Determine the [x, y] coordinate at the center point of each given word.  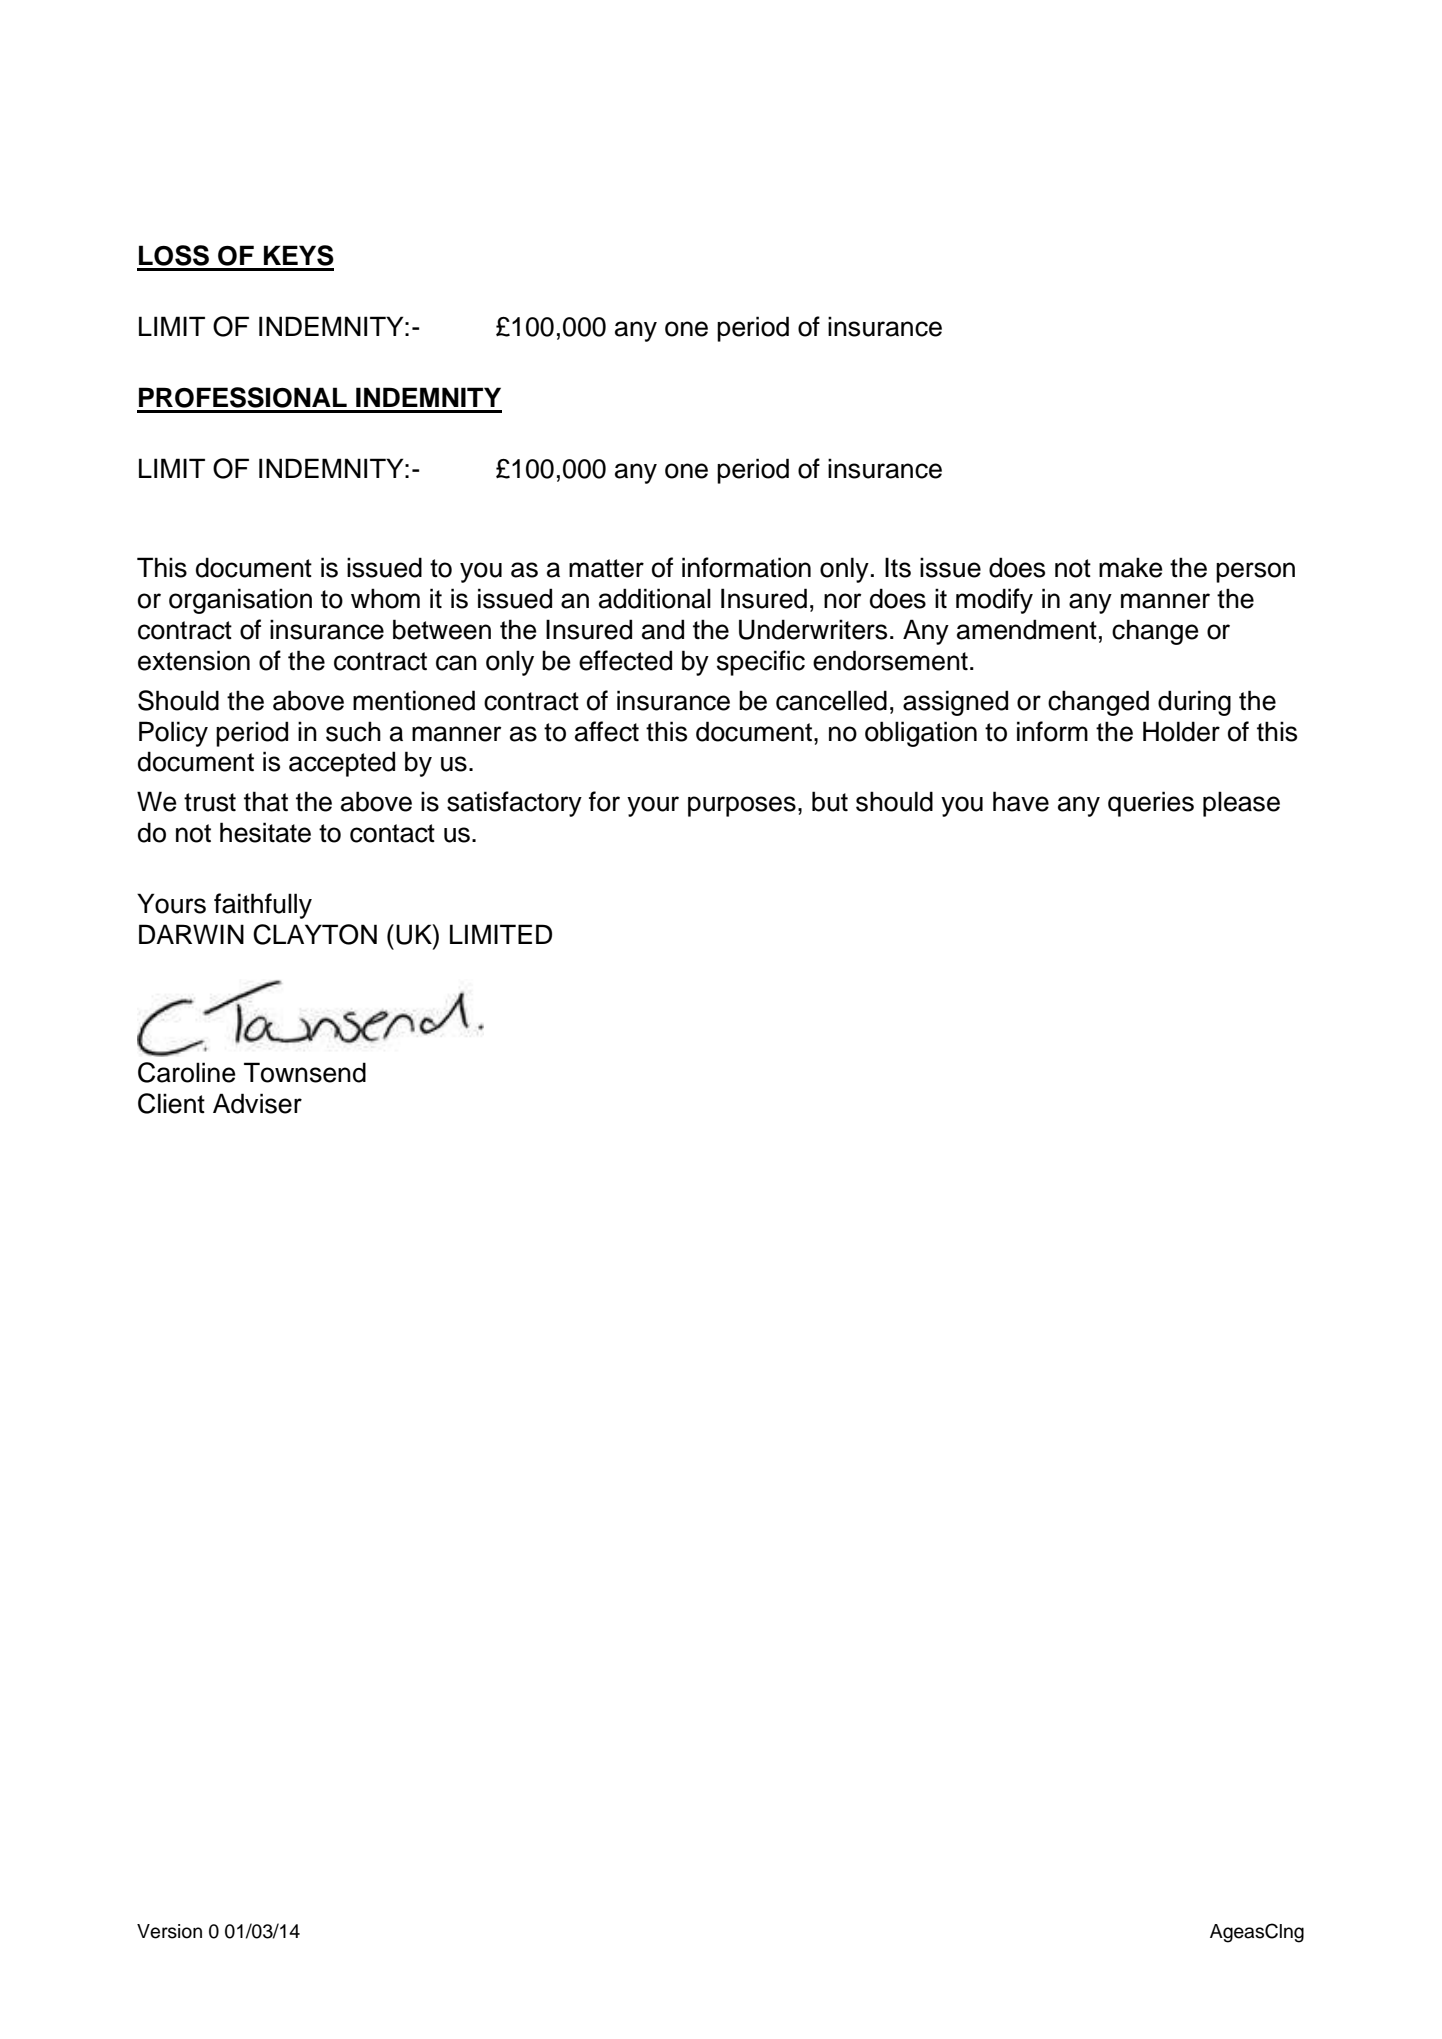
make [1131, 567]
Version [169, 1931]
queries [1151, 804]
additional [655, 598]
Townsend [305, 1072]
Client [171, 1103]
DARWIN [191, 934]
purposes [742, 806]
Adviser [257, 1103]
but [830, 801]
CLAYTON [315, 934]
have [1021, 801]
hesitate [265, 832]
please [1241, 804]
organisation [240, 601]
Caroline [187, 1072]
